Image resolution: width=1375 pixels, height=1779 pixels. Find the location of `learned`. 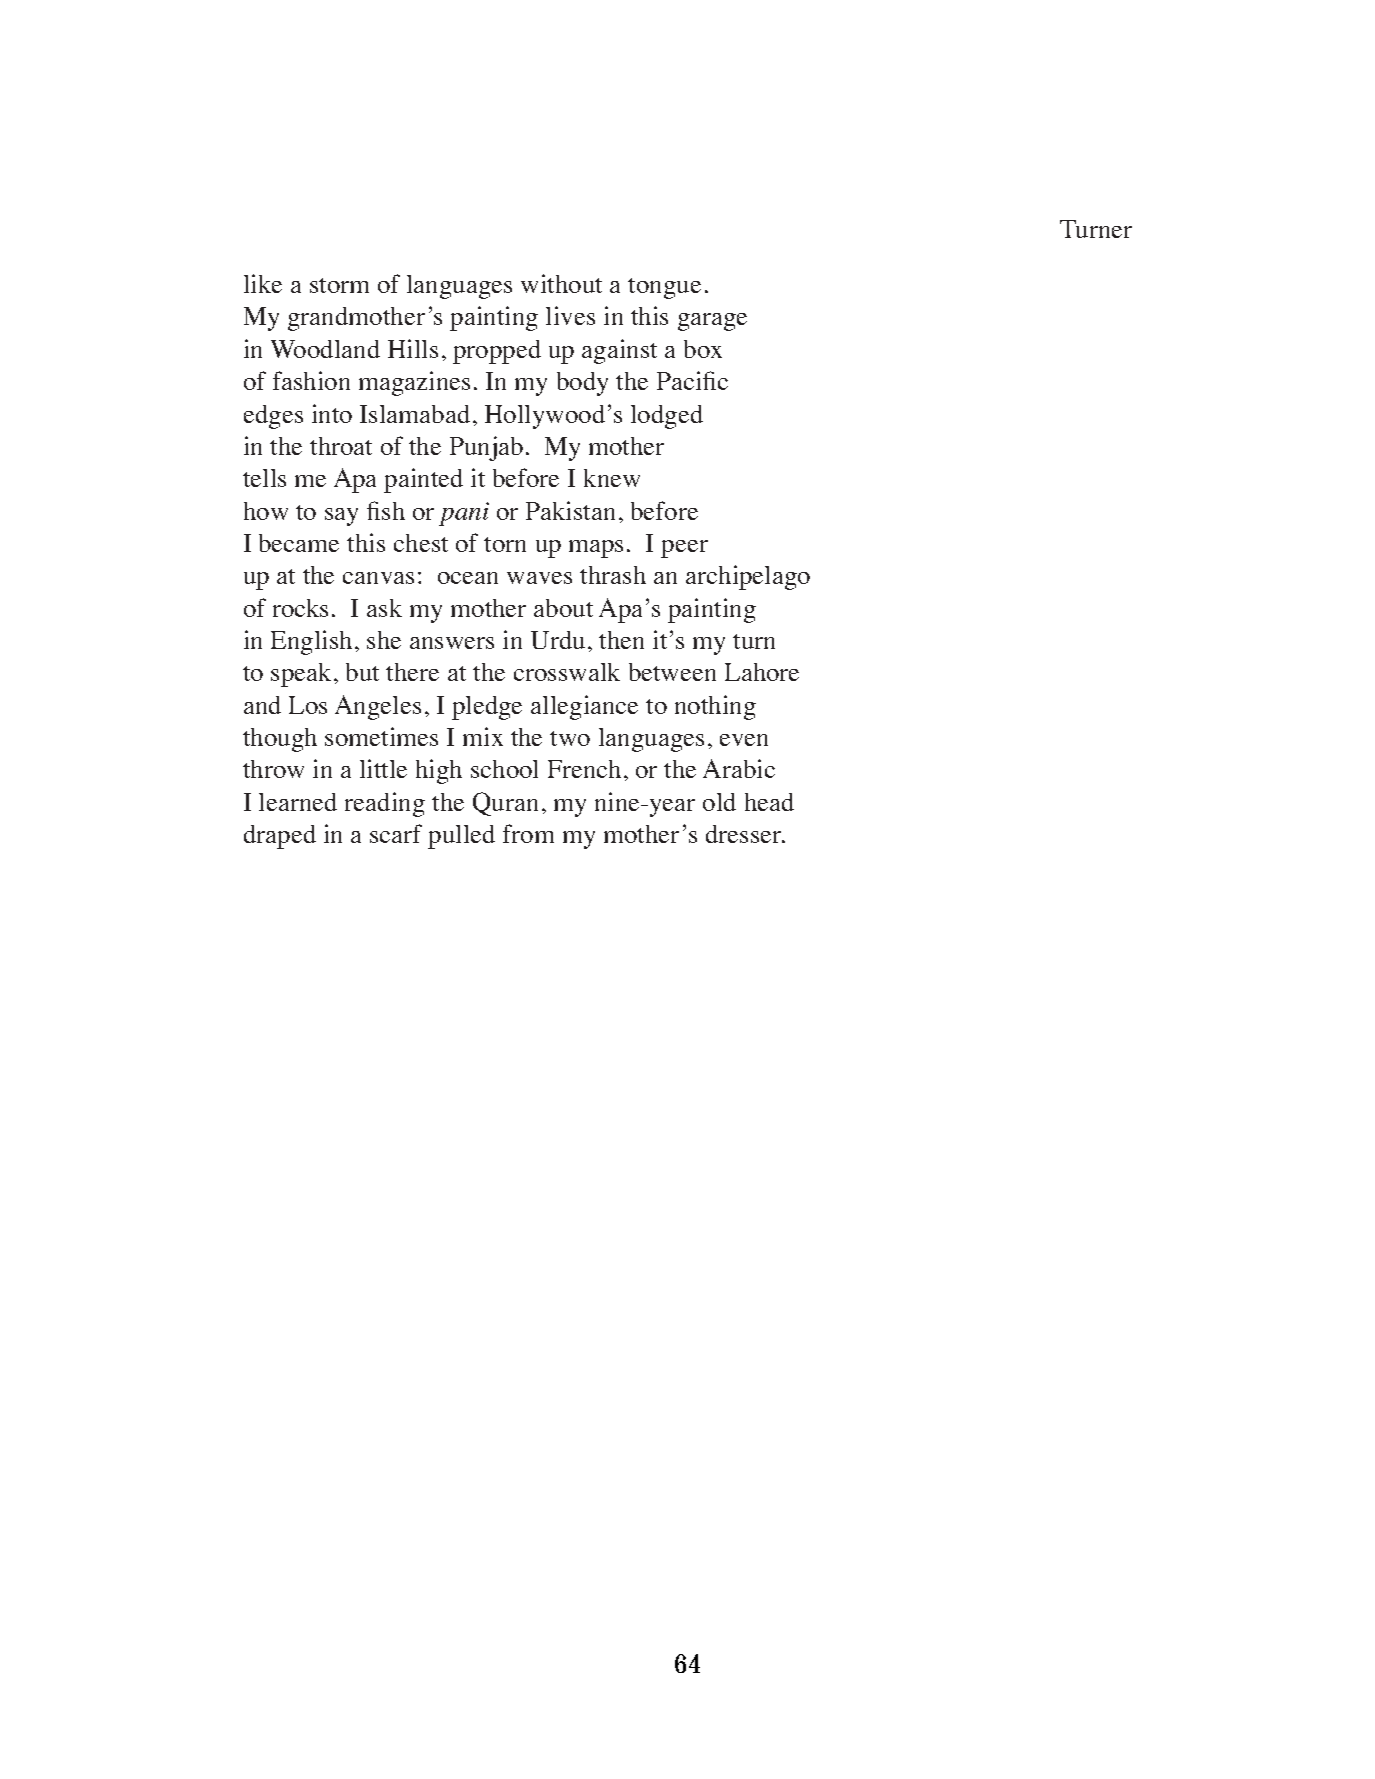

learned is located at coordinates (298, 802).
